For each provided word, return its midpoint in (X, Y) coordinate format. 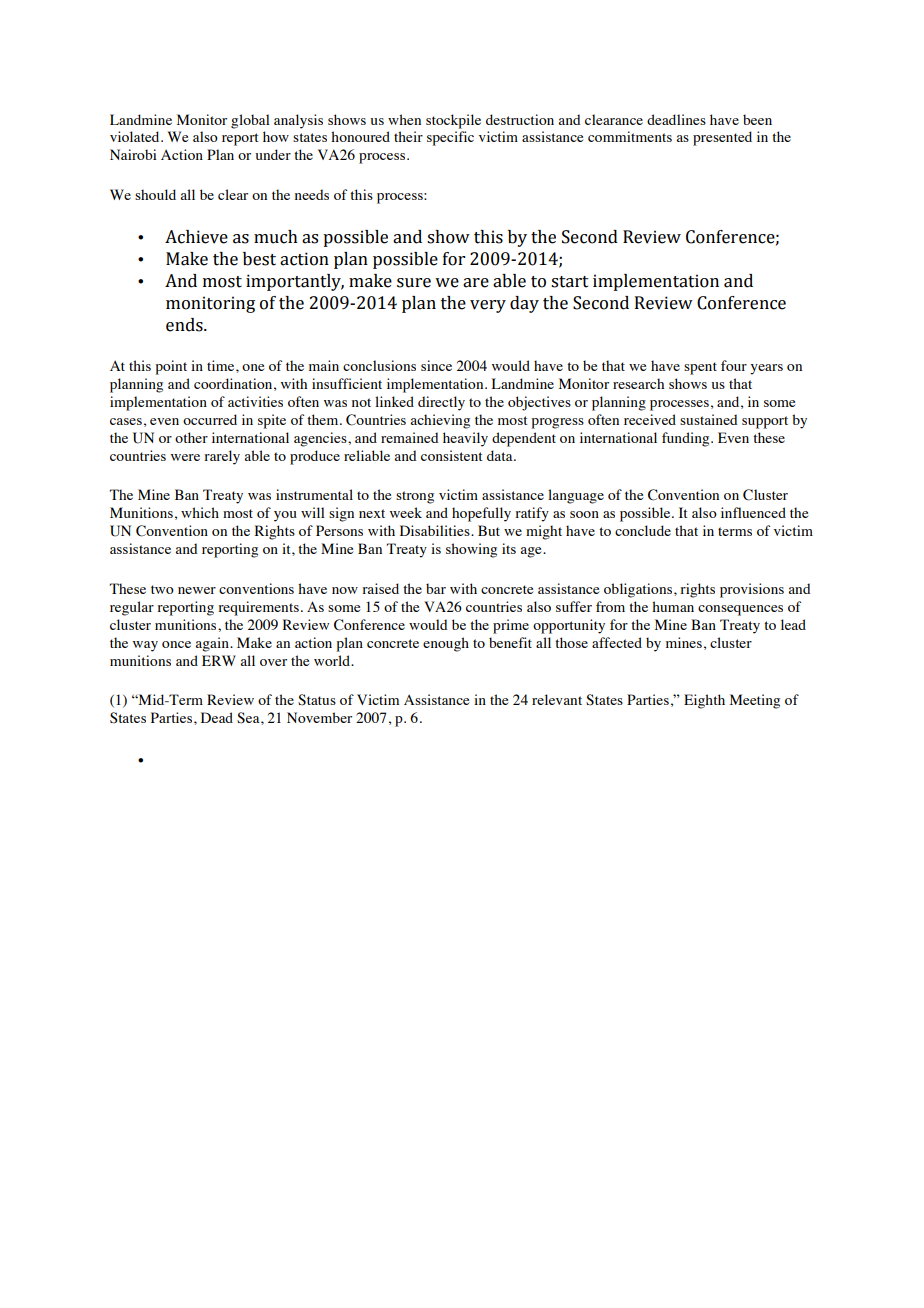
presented (722, 138)
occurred (210, 419)
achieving (440, 421)
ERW (219, 660)
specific (450, 138)
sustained (709, 419)
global (250, 121)
